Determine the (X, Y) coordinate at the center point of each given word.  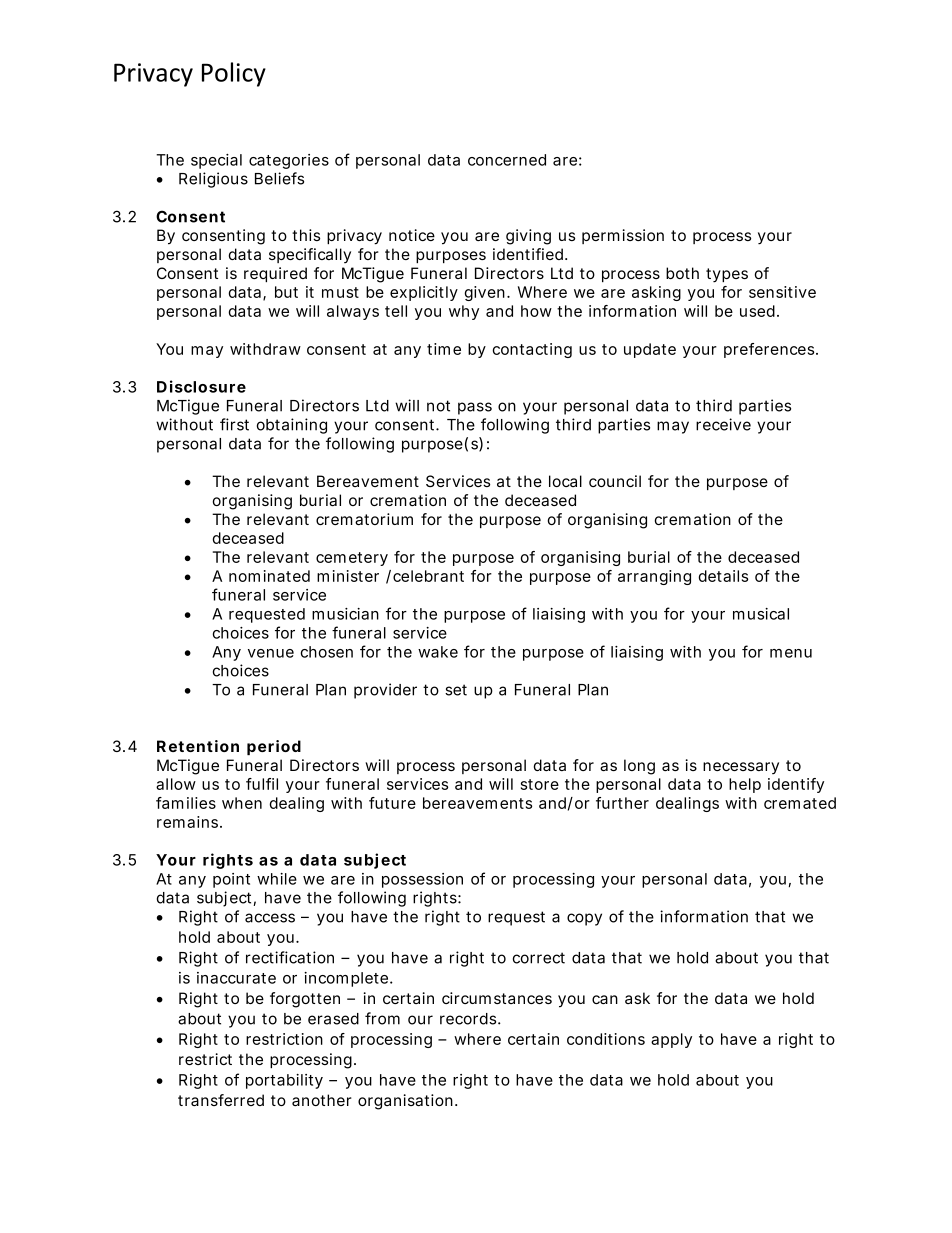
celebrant (428, 576)
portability (284, 1081)
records (469, 1019)
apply (671, 1040)
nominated (269, 576)
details (723, 576)
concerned (507, 160)
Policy (234, 74)
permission (623, 236)
